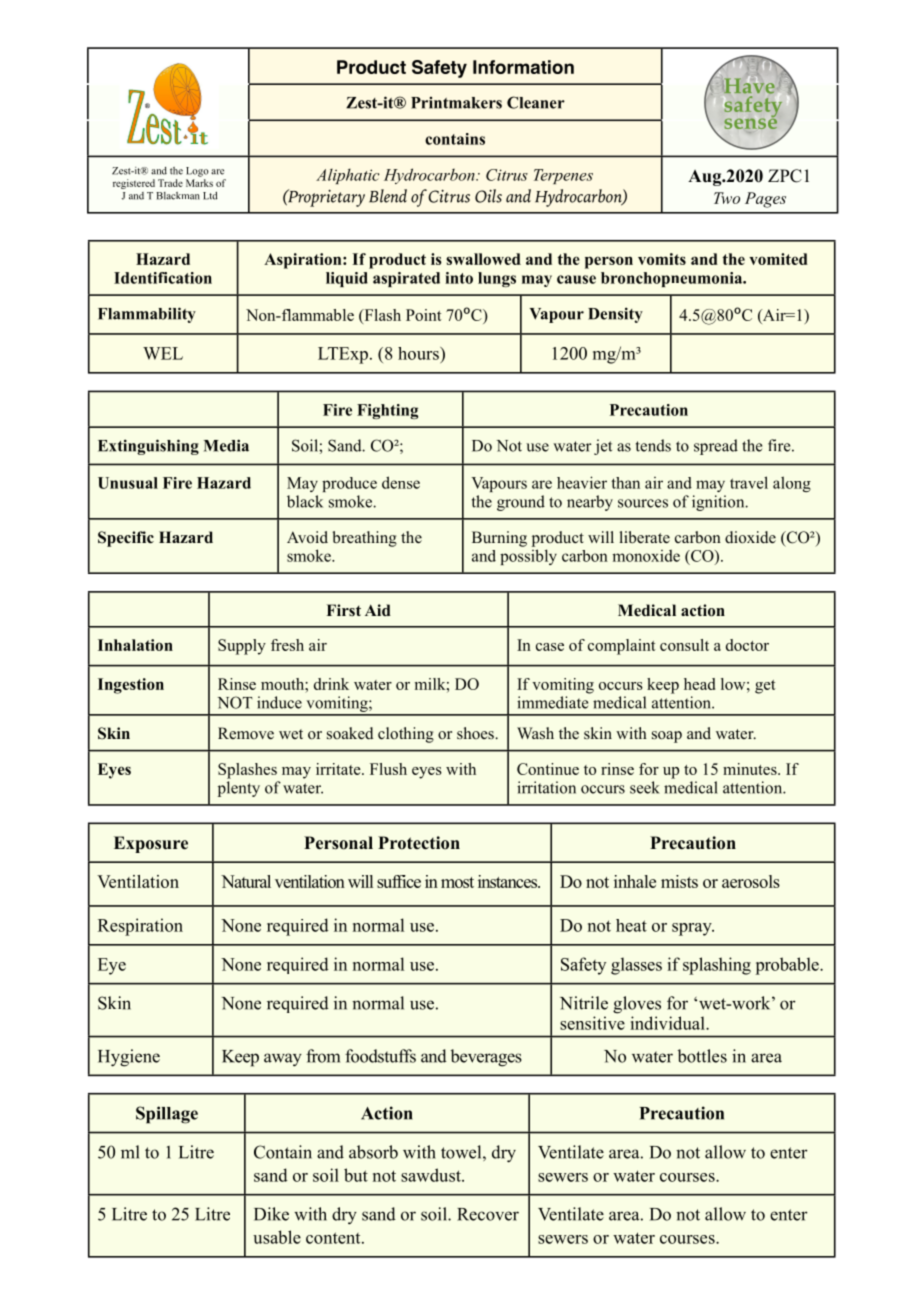 This screenshot has height=1308, width=924. Describe the element at coordinates (488, 1214) in the screenshot. I see `Recover` at that location.
